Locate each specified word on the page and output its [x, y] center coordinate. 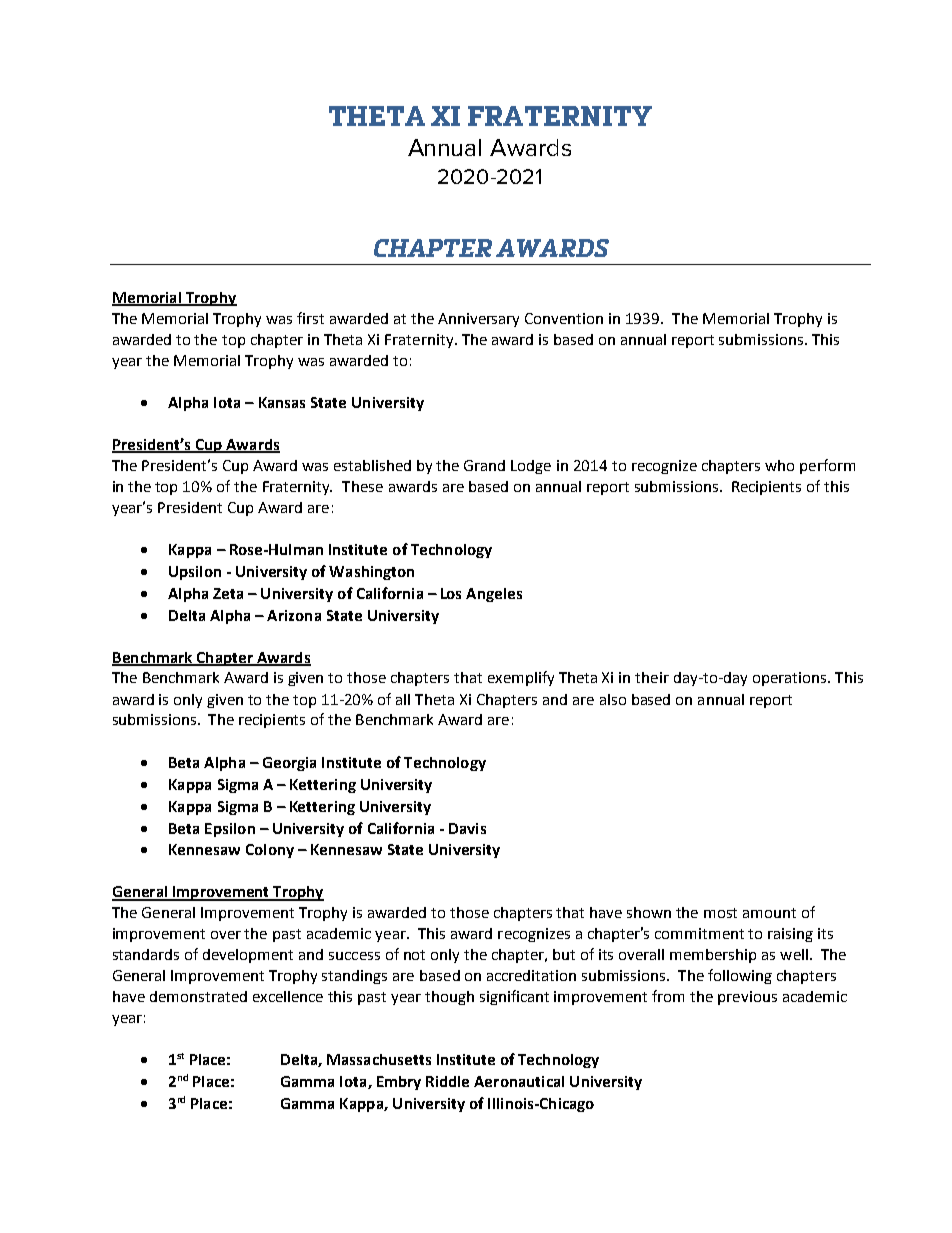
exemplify [521, 678]
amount [769, 913]
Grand [484, 465]
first [310, 318]
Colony [270, 851]
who [779, 465]
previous [747, 998]
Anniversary [478, 320]
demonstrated [198, 996]
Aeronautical [519, 1081]
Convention [564, 318]
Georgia [289, 764]
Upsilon [195, 573]
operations [791, 679]
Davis [467, 828]
